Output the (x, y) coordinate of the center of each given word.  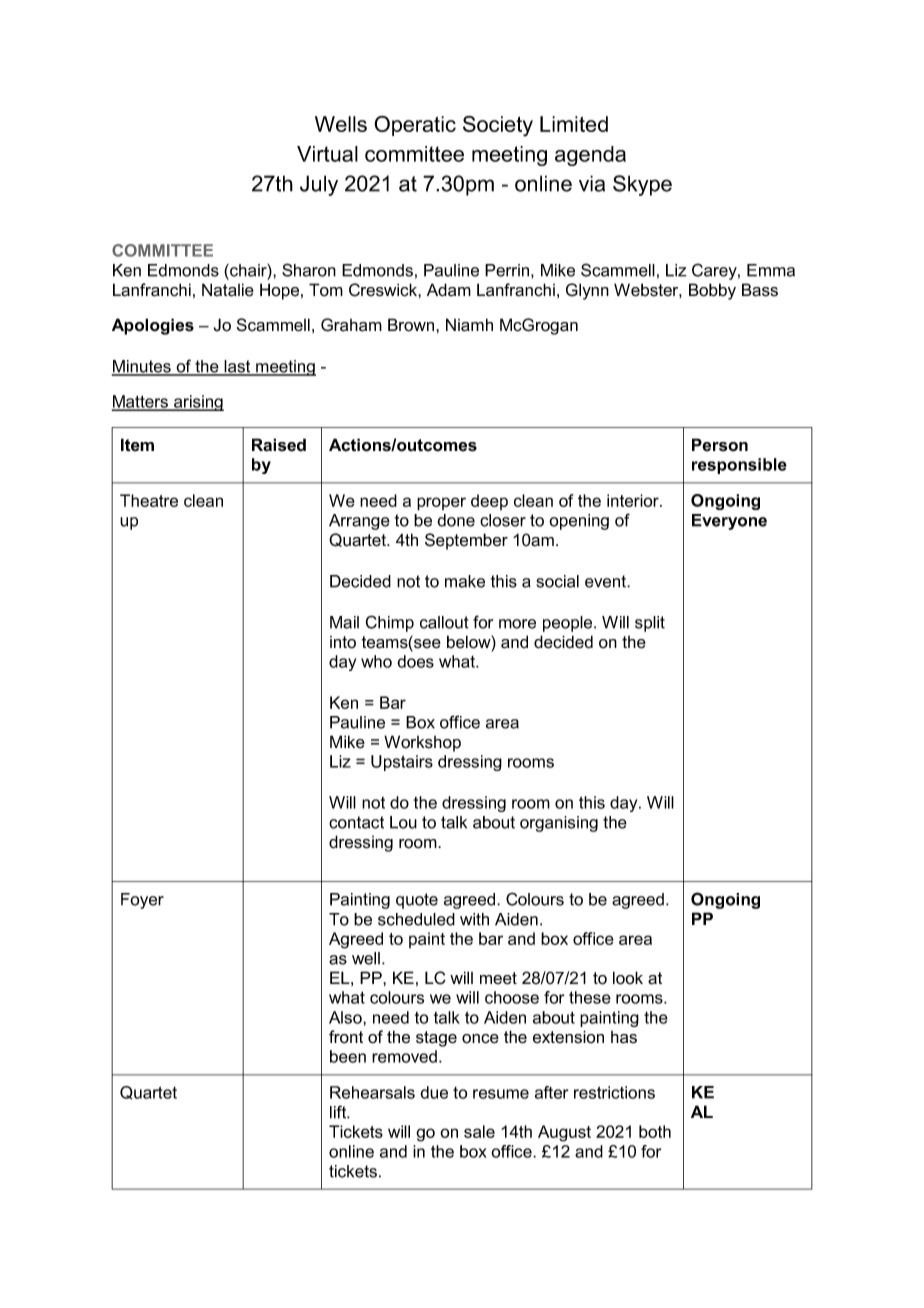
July (319, 185)
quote (417, 901)
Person (720, 445)
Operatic (415, 126)
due (434, 1092)
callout (444, 622)
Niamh (469, 325)
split (650, 624)
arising (198, 403)
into (343, 642)
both (655, 1131)
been (348, 1056)
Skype (642, 185)
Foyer (142, 901)
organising (559, 824)
